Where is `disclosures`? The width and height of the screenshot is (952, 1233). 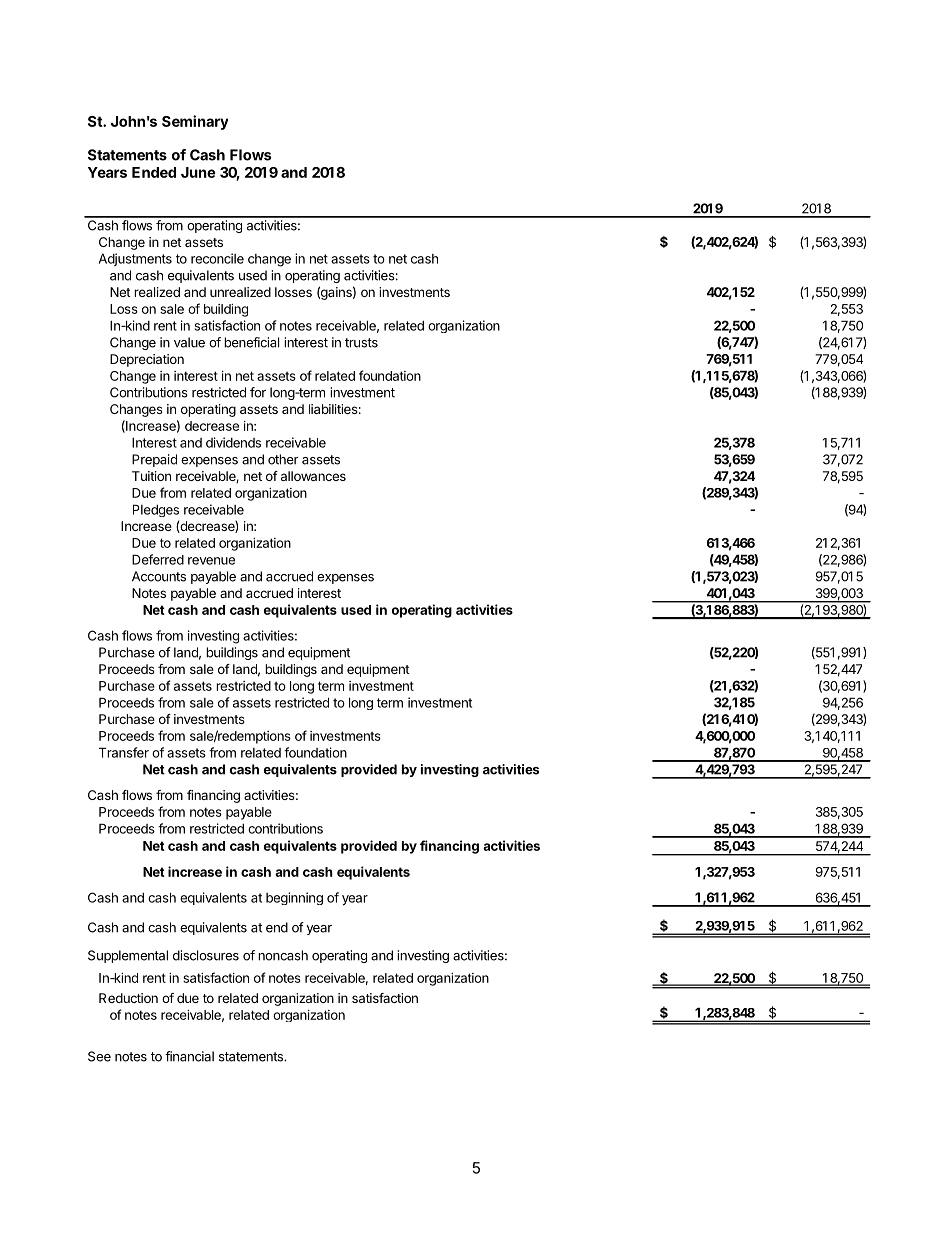 disclosures is located at coordinates (206, 955).
